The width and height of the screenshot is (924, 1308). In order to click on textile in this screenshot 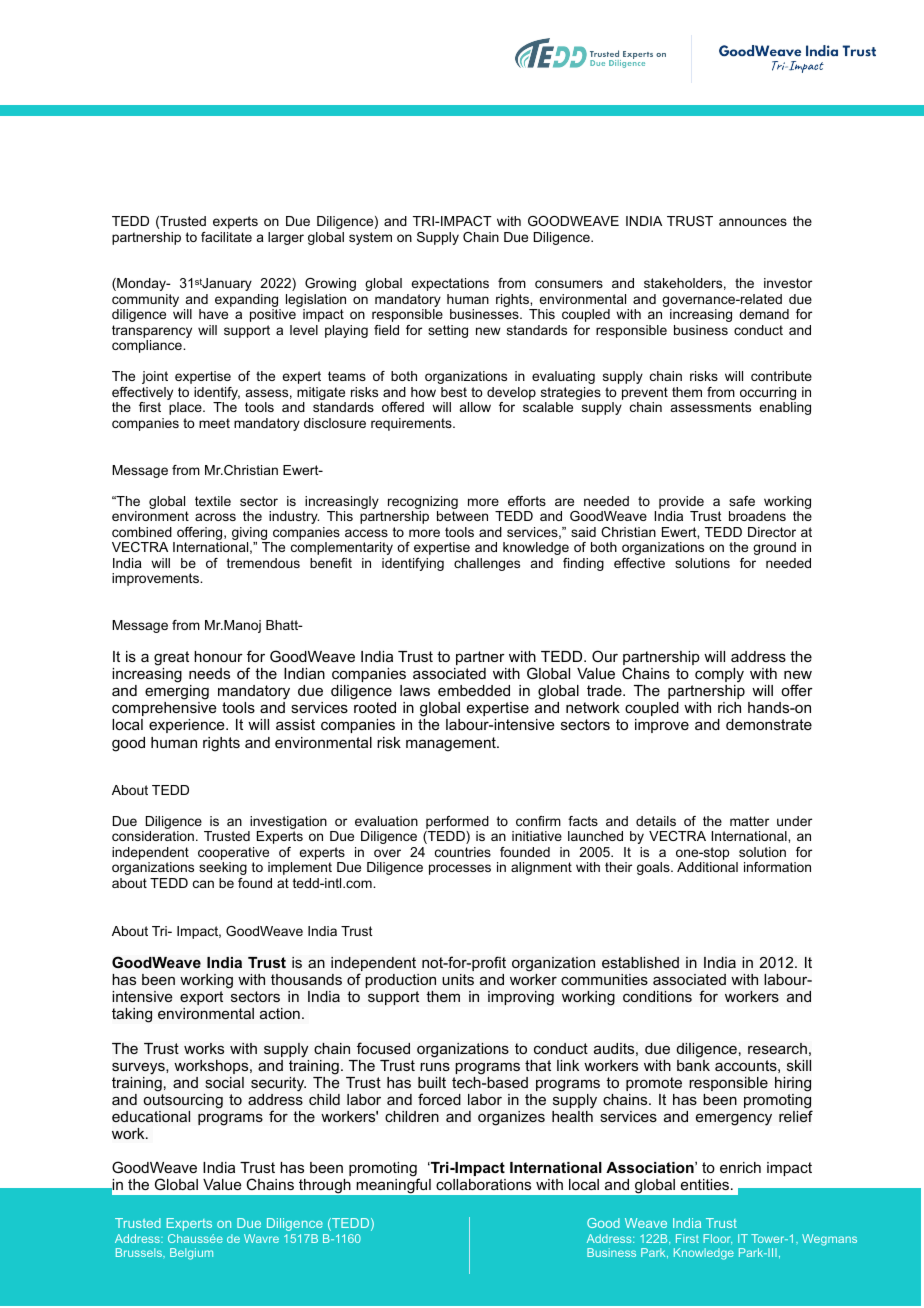, I will do `click(213, 501)`.
